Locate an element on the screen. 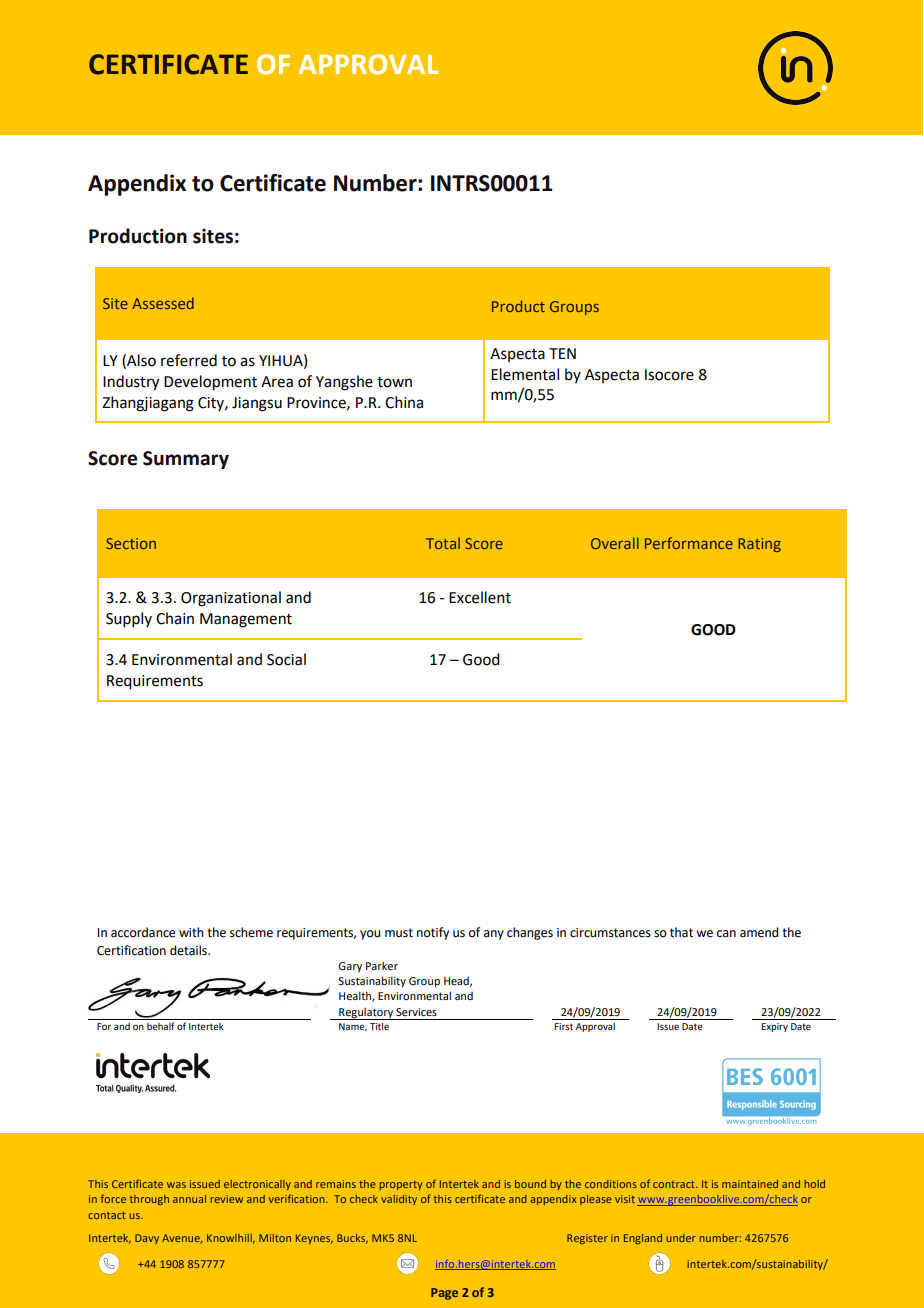  Services is located at coordinates (416, 1012).
